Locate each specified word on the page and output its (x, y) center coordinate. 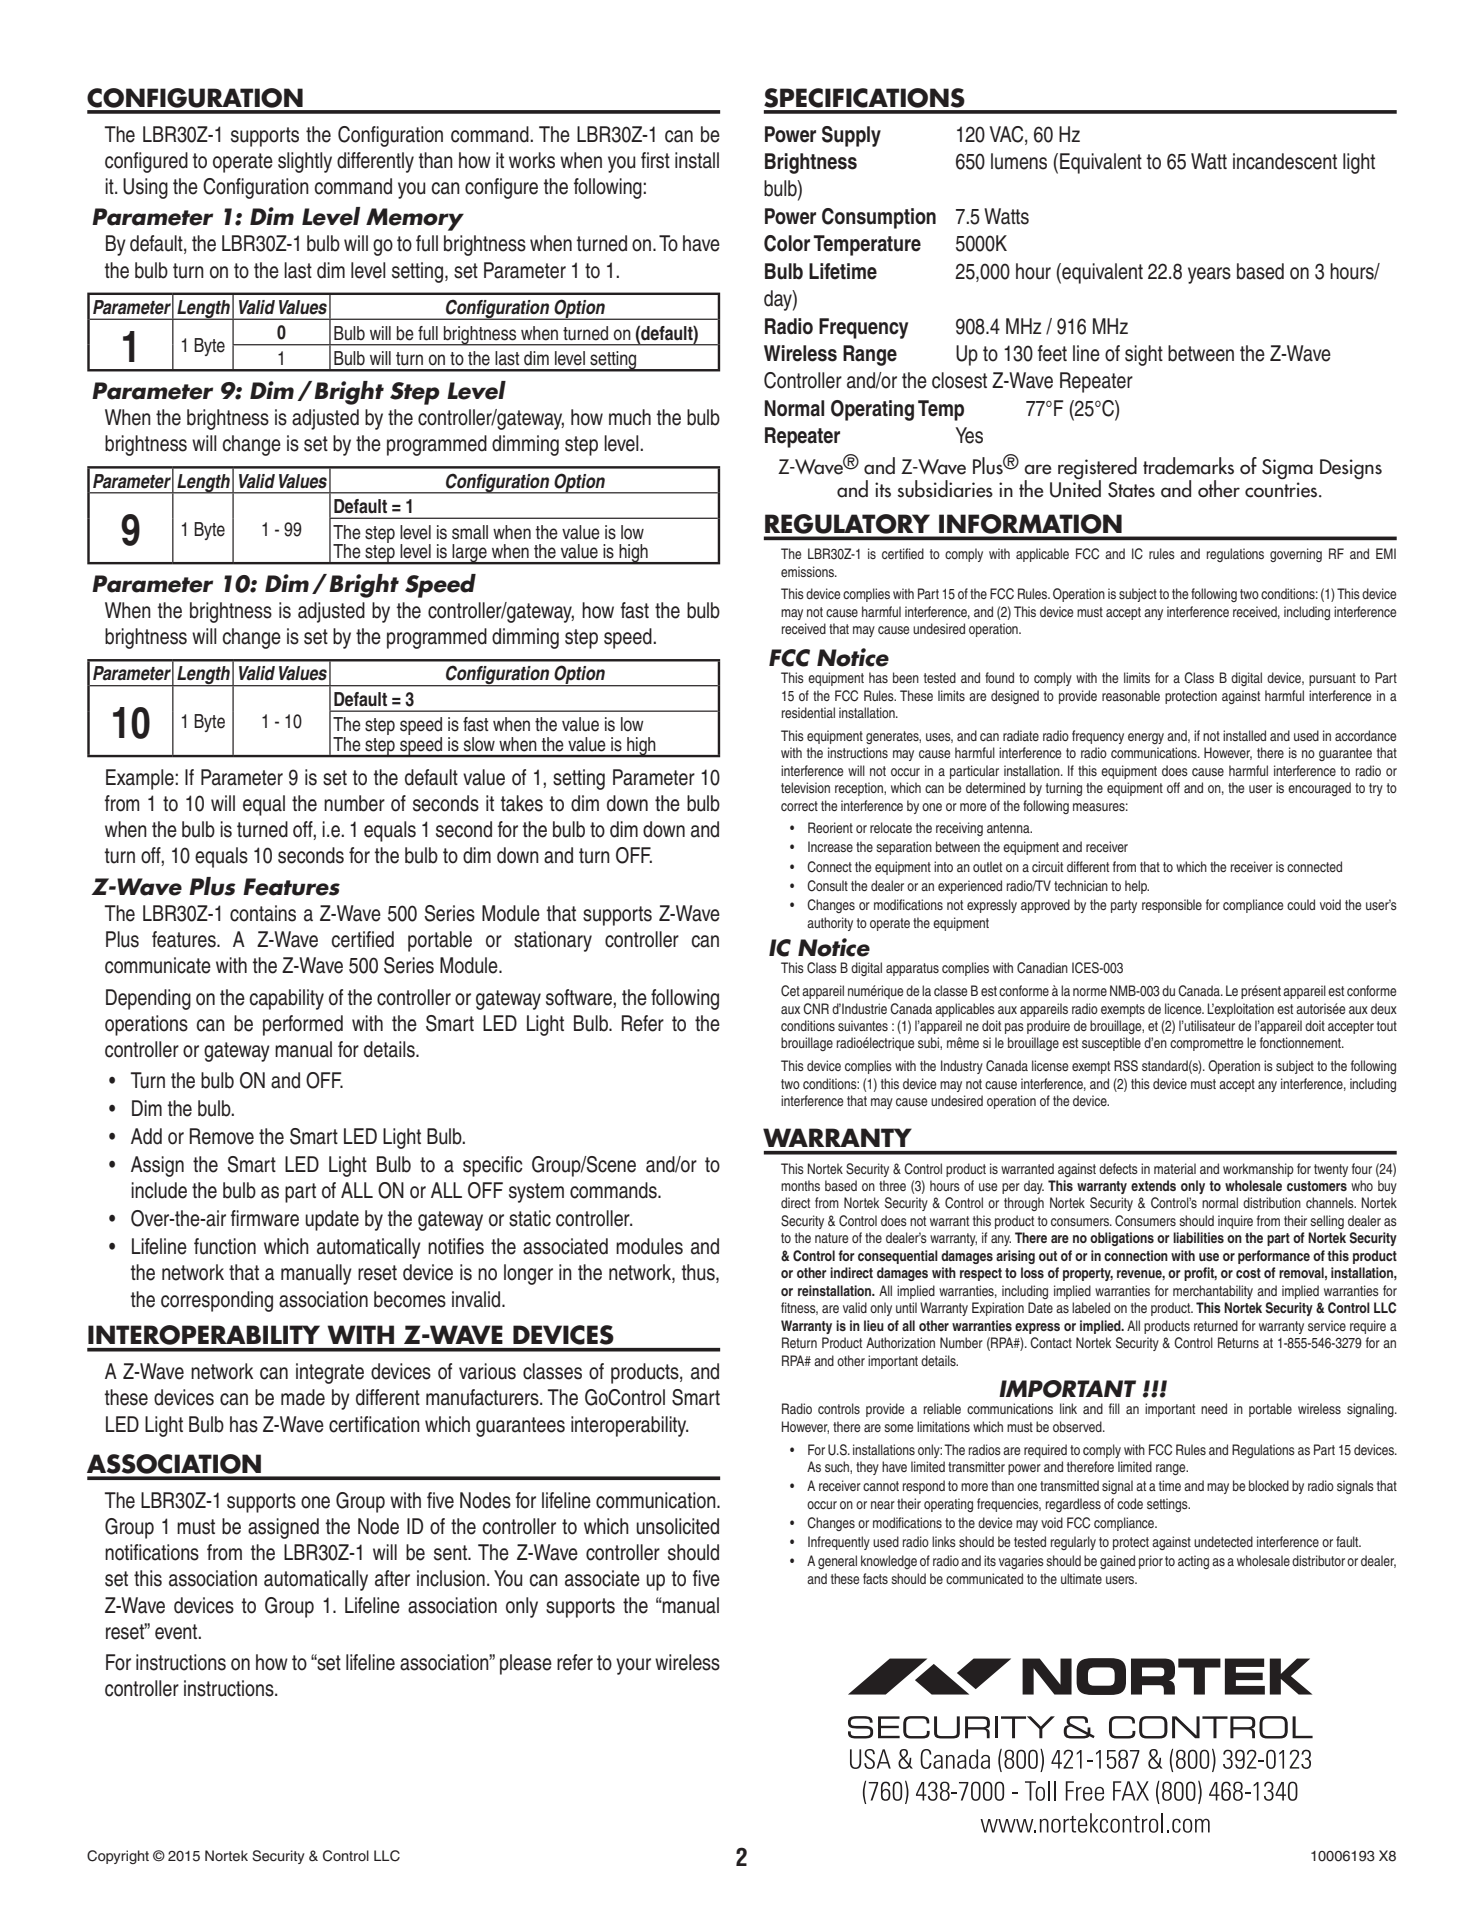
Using (145, 188)
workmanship (1258, 1170)
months (800, 1185)
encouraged (1319, 789)
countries (1282, 490)
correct (799, 806)
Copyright (118, 1857)
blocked (1269, 1485)
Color (787, 243)
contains (263, 913)
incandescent (1285, 161)
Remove (222, 1136)
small (470, 532)
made (303, 1397)
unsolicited (677, 1526)
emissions (808, 571)
